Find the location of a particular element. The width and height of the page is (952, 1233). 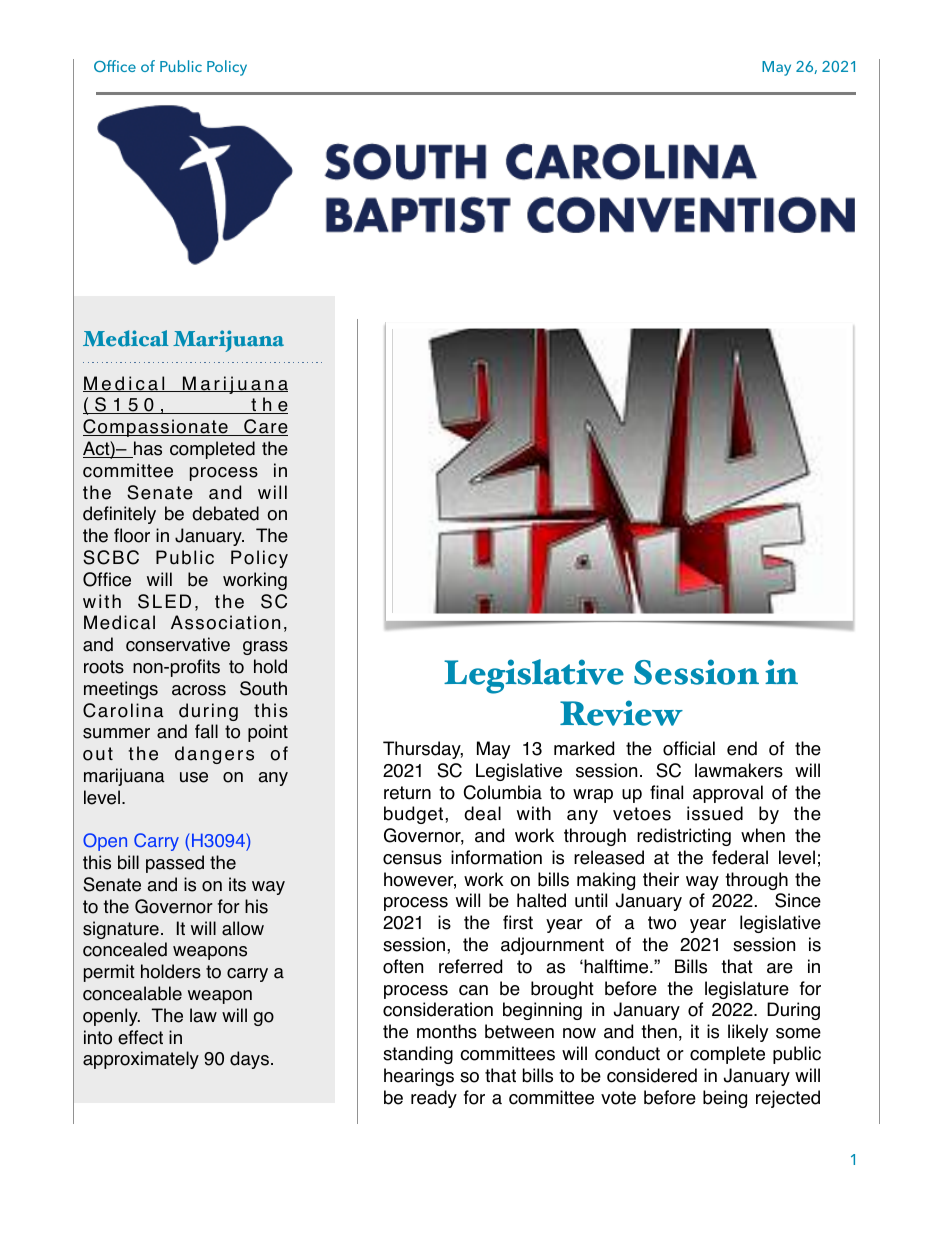

Review is located at coordinates (621, 713).
